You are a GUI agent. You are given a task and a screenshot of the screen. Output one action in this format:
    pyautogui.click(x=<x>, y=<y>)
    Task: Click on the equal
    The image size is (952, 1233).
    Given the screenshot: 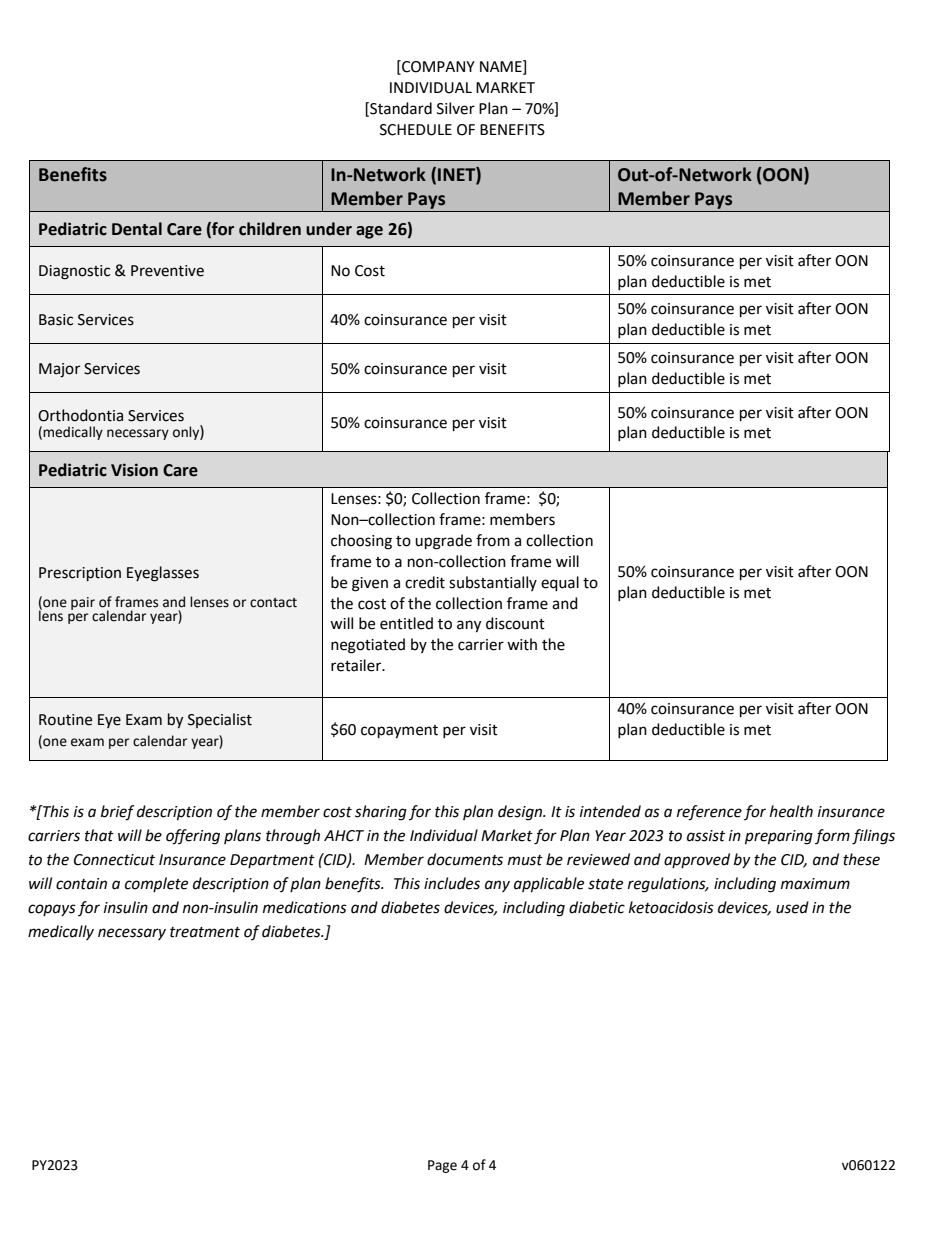 What is the action you would take?
    pyautogui.click(x=560, y=584)
